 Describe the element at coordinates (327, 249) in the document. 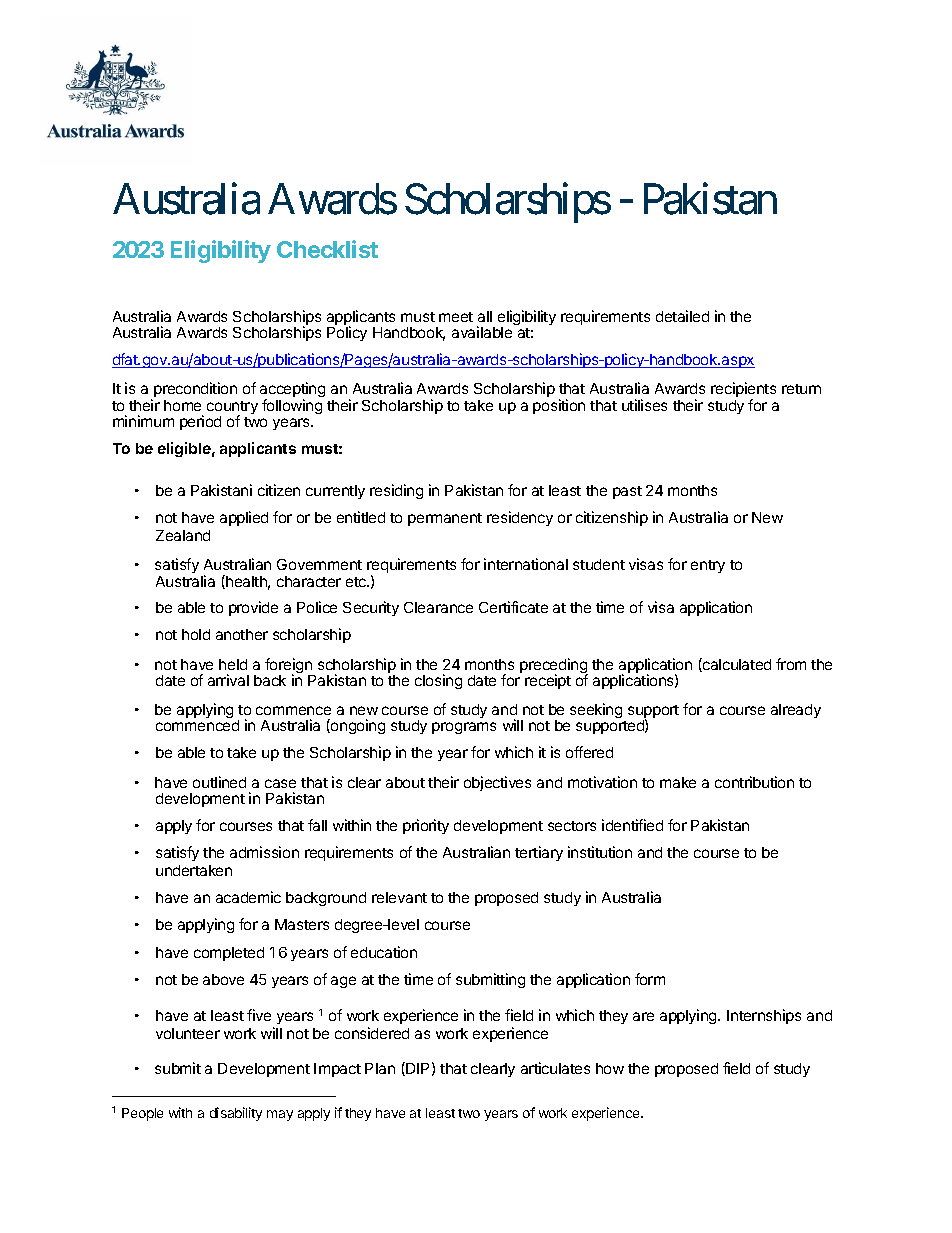

I see `Checklist` at that location.
